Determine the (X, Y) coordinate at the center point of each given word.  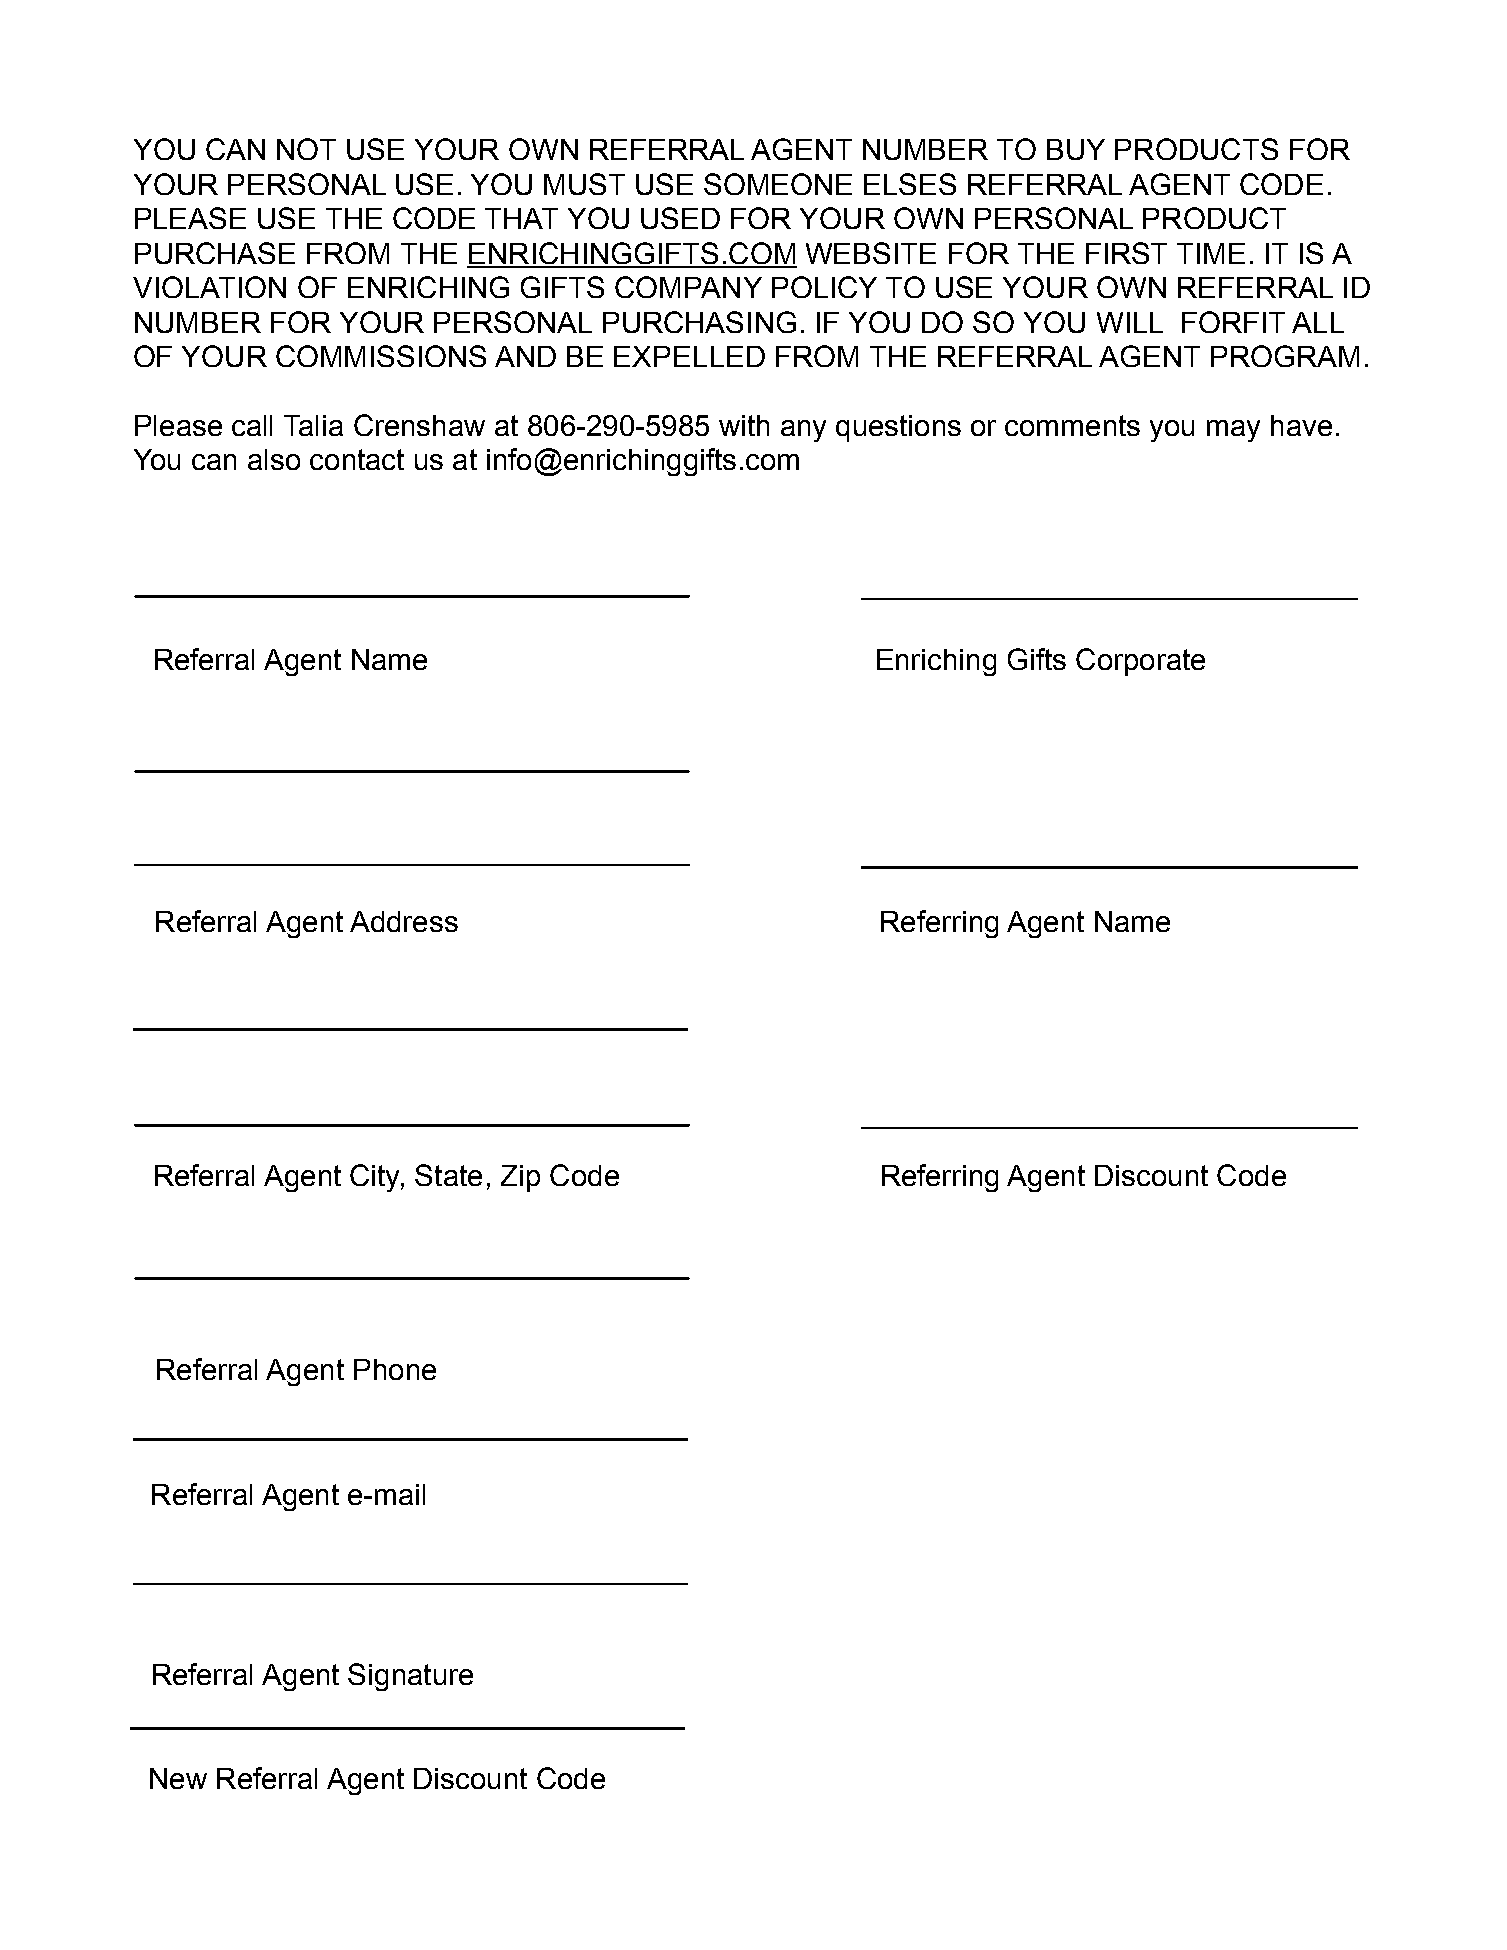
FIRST (1126, 253)
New (178, 1778)
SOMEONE (778, 184)
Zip (520, 1178)
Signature (410, 1677)
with (744, 425)
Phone (395, 1369)
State (448, 1175)
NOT (306, 149)
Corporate (1140, 662)
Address (404, 921)
